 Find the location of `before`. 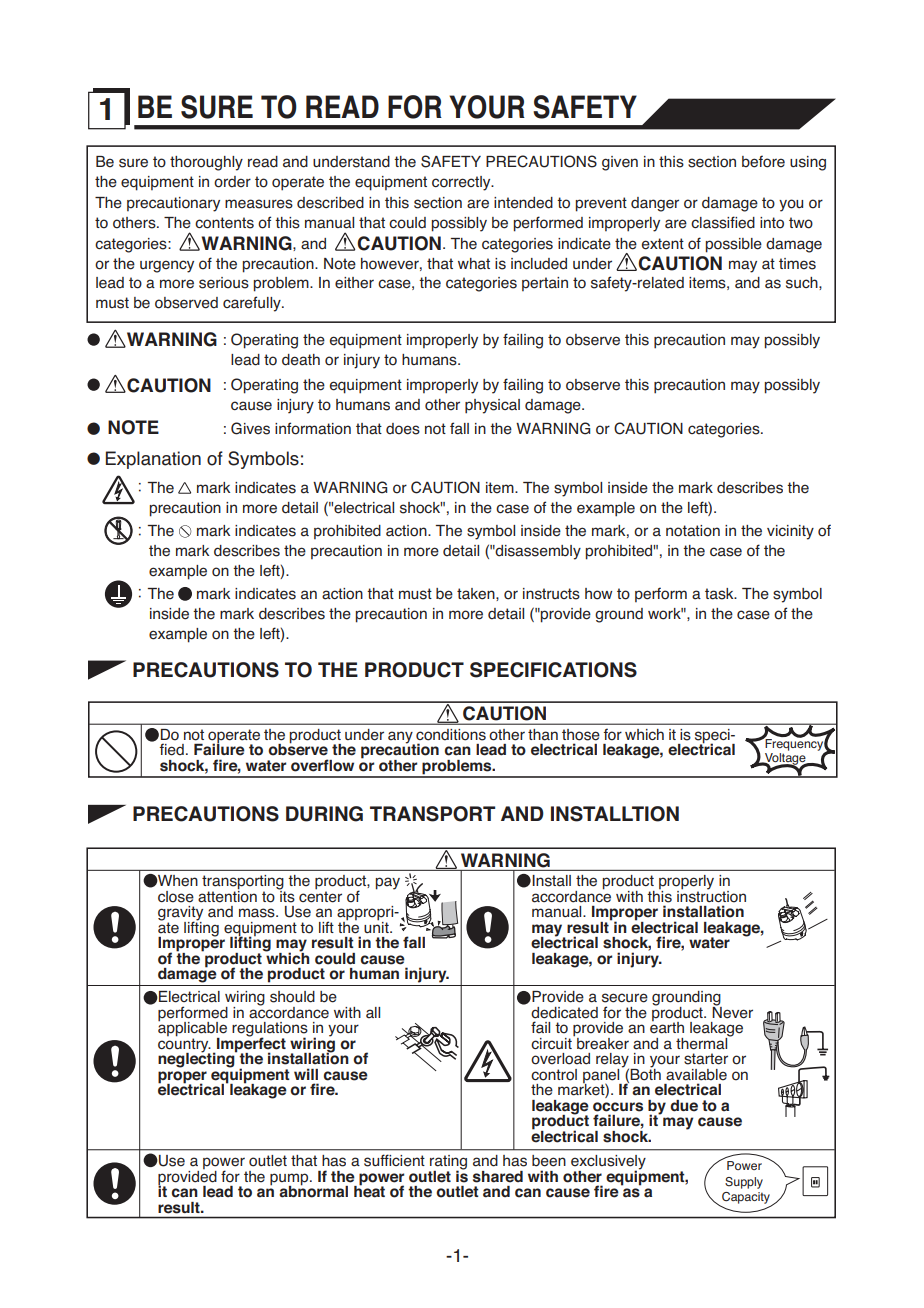

before is located at coordinates (763, 161).
